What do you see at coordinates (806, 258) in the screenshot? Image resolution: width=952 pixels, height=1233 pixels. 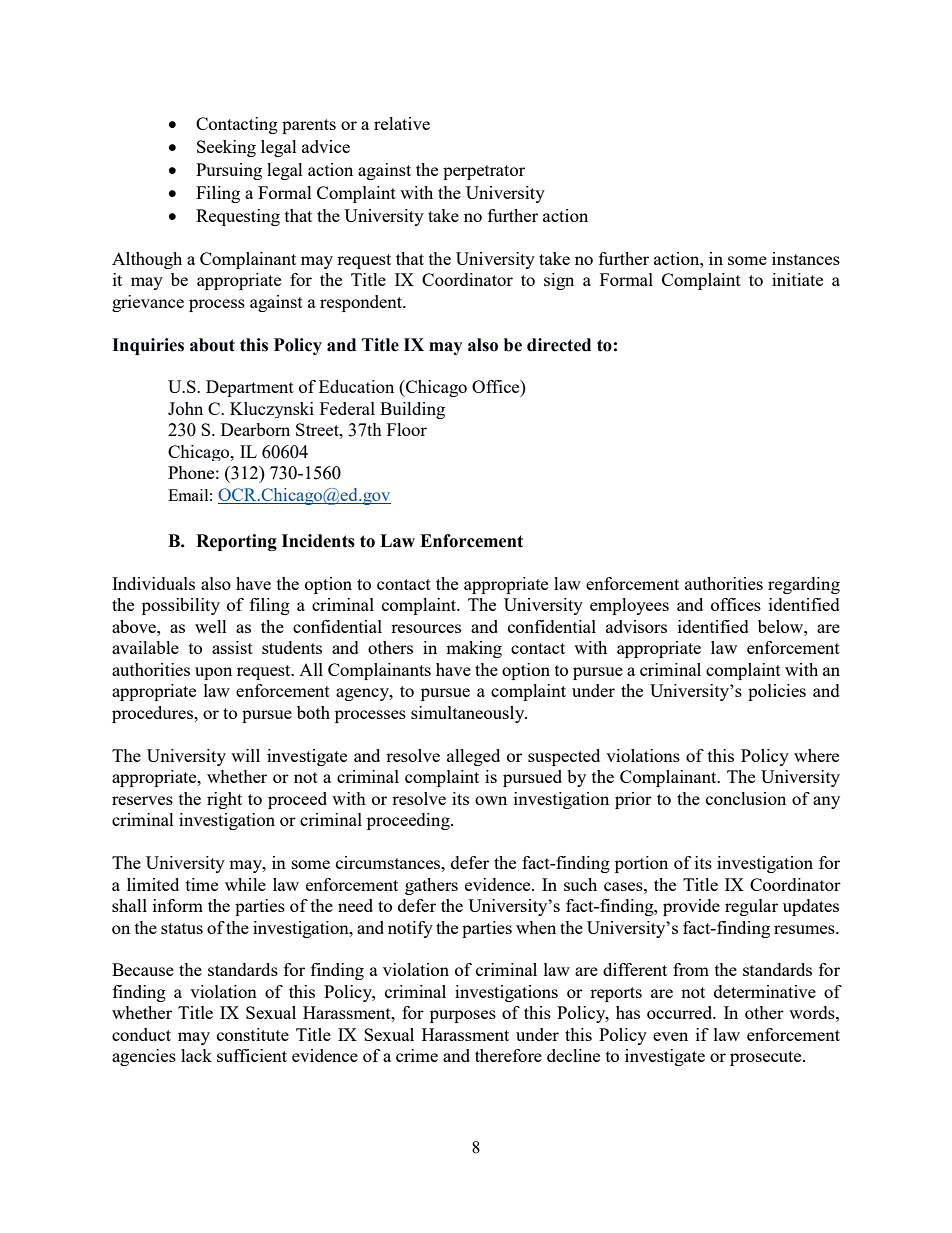 I see `instances` at bounding box center [806, 258].
